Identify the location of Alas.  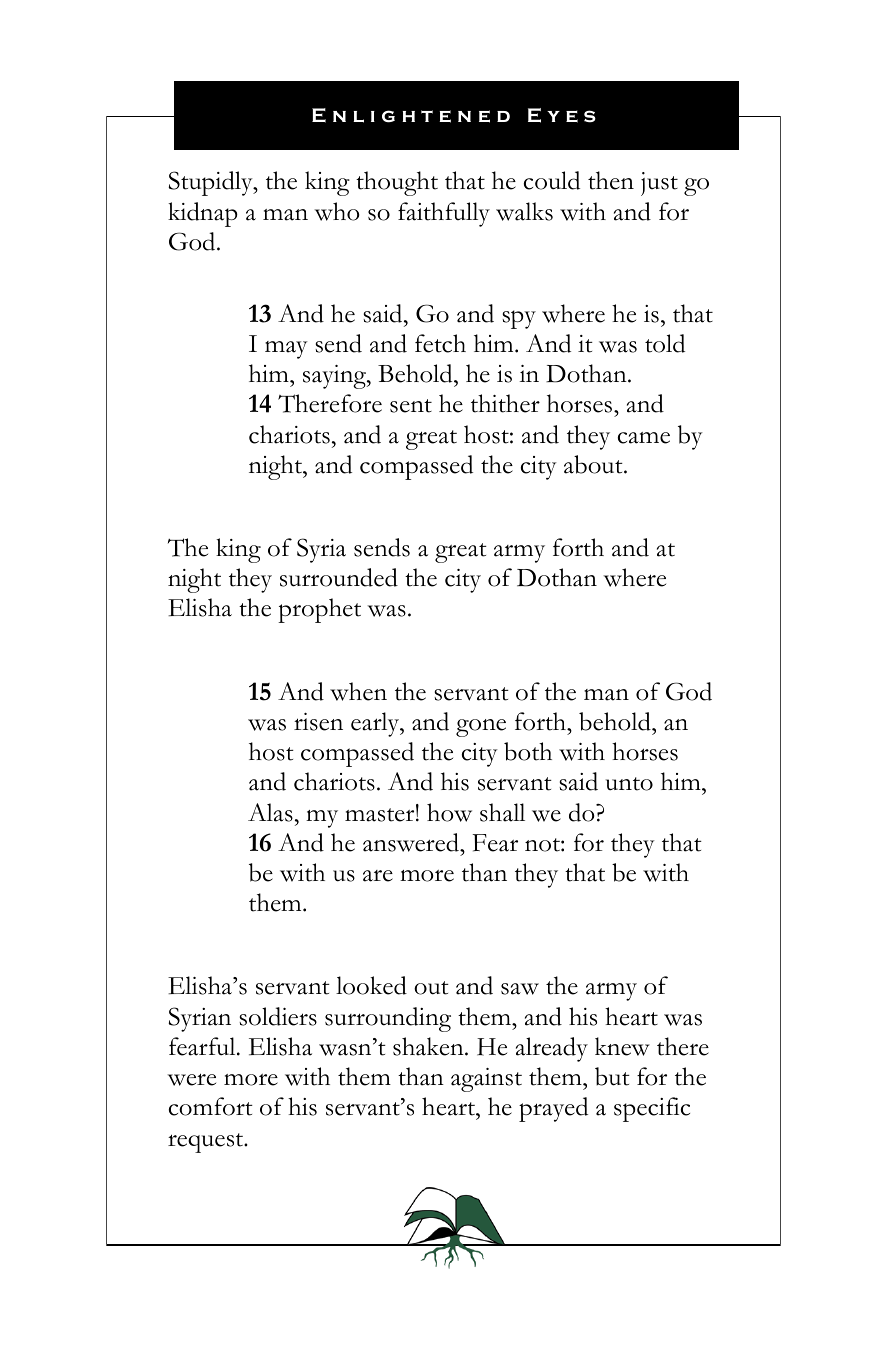
(270, 812).
